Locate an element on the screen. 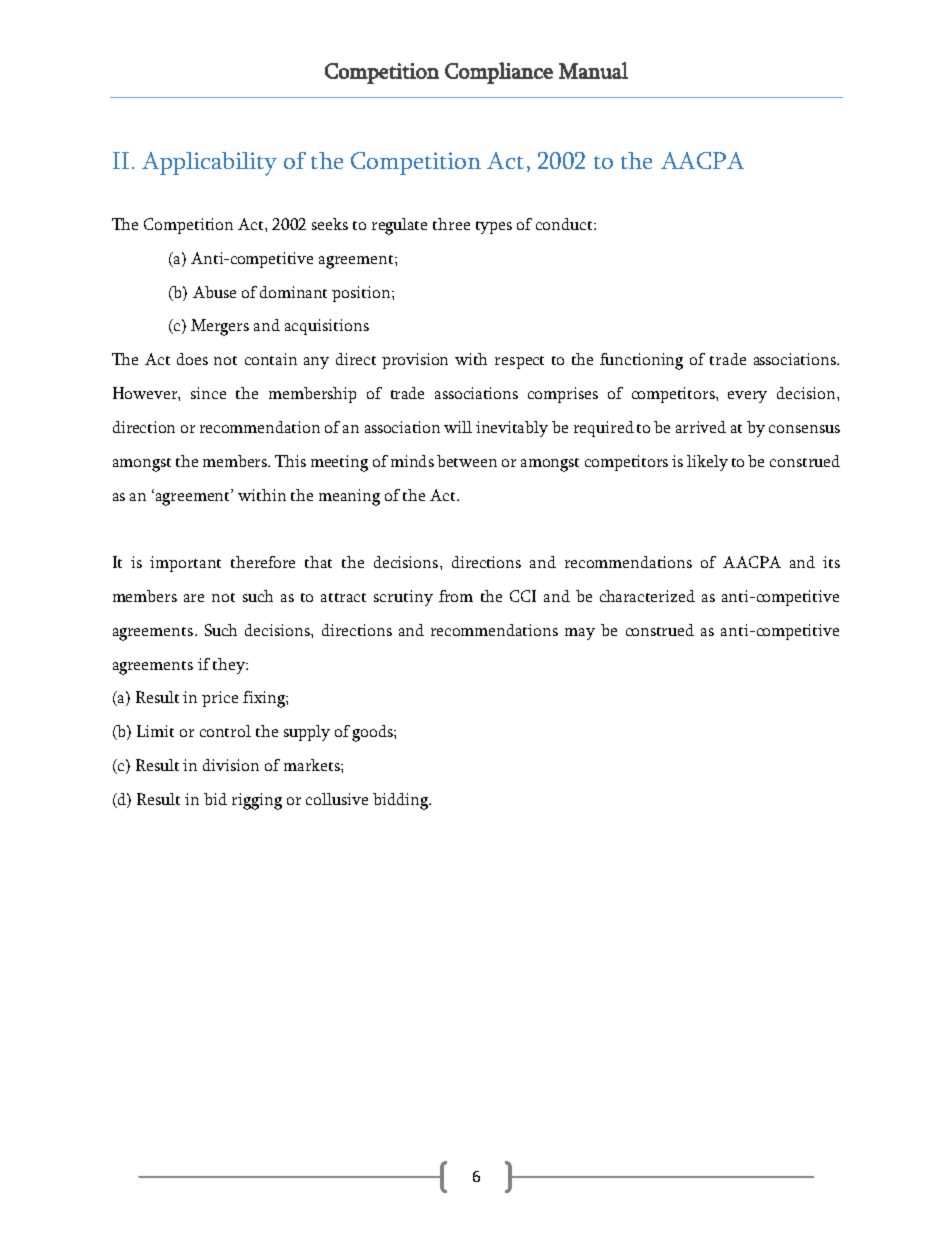 Image resolution: width=952 pixels, height=1233 pixels. inevitably is located at coordinates (512, 429).
